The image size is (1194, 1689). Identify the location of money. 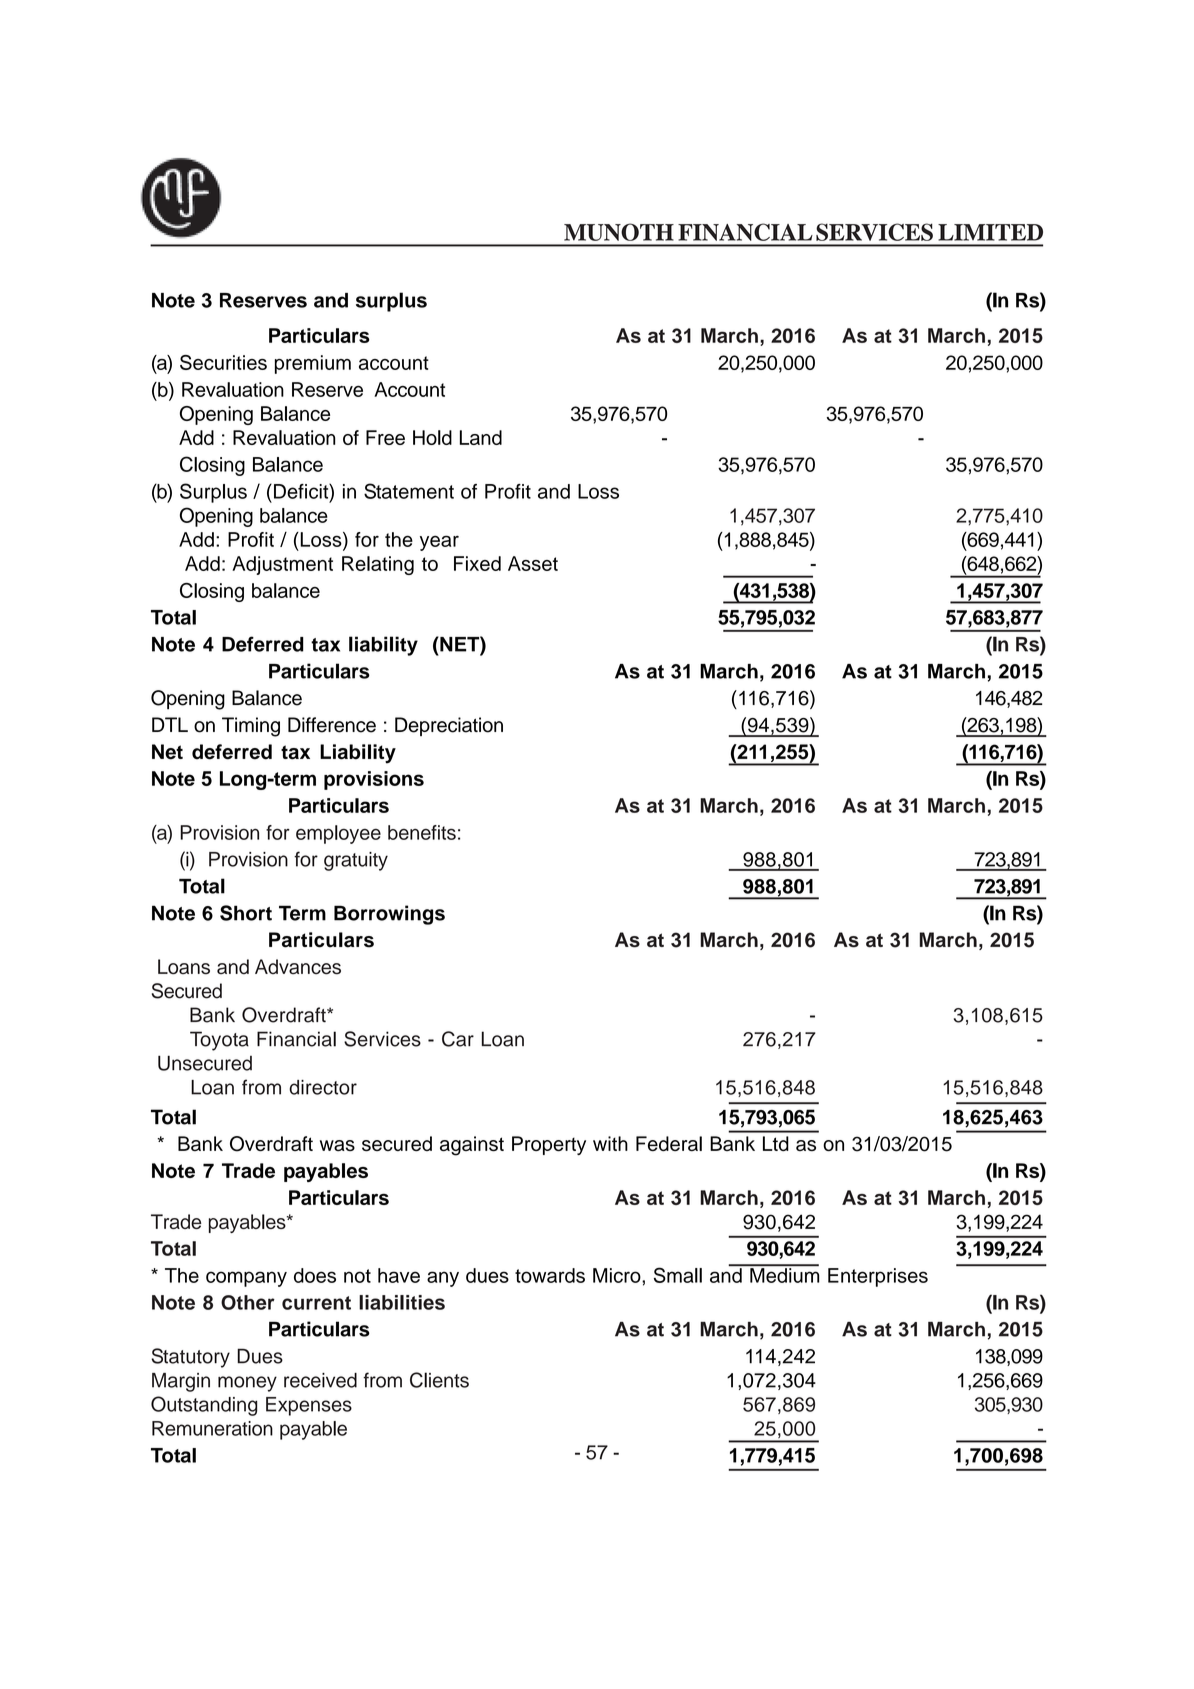
(247, 1384).
